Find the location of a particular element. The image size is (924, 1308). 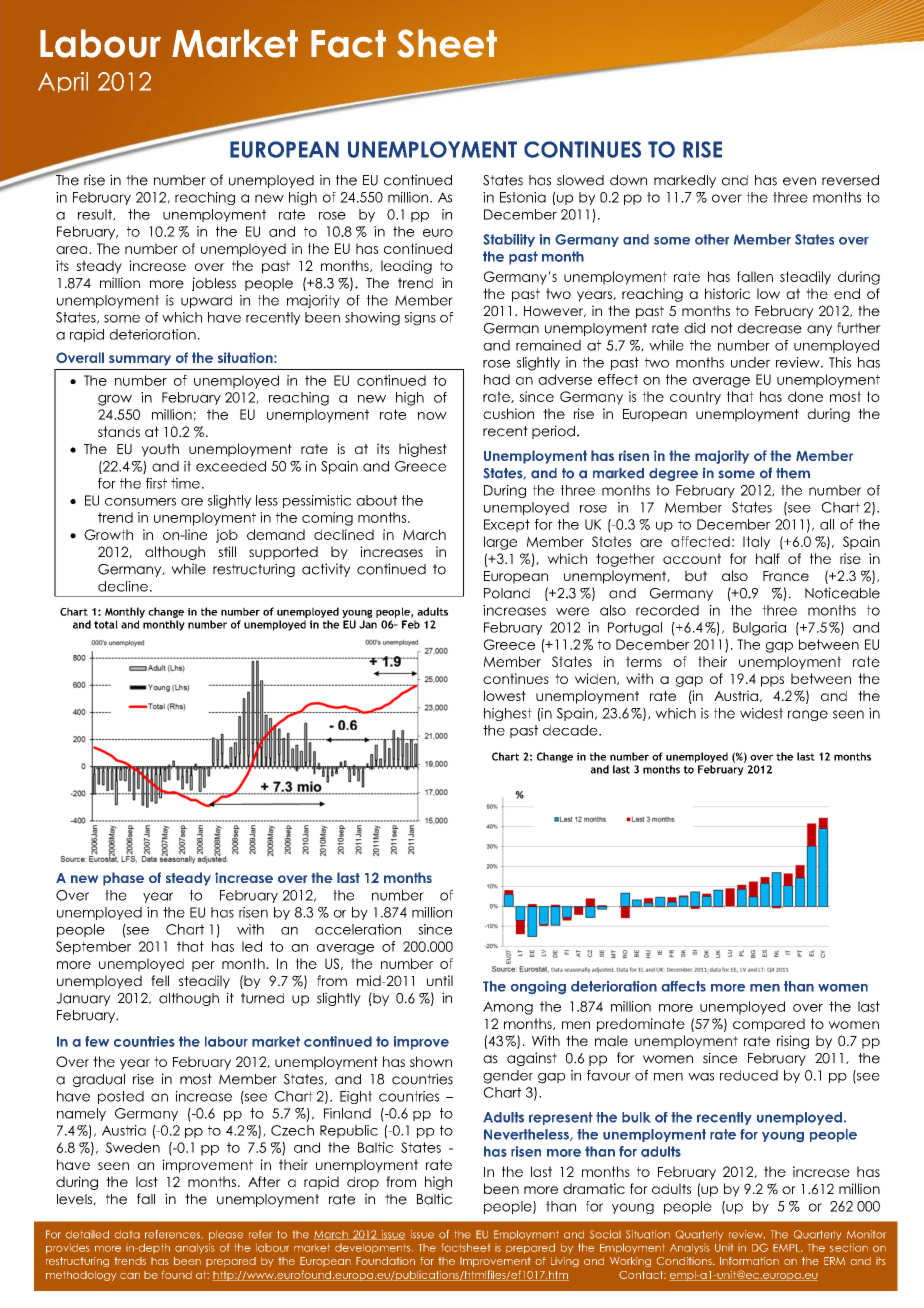

Estonia is located at coordinates (523, 197).
